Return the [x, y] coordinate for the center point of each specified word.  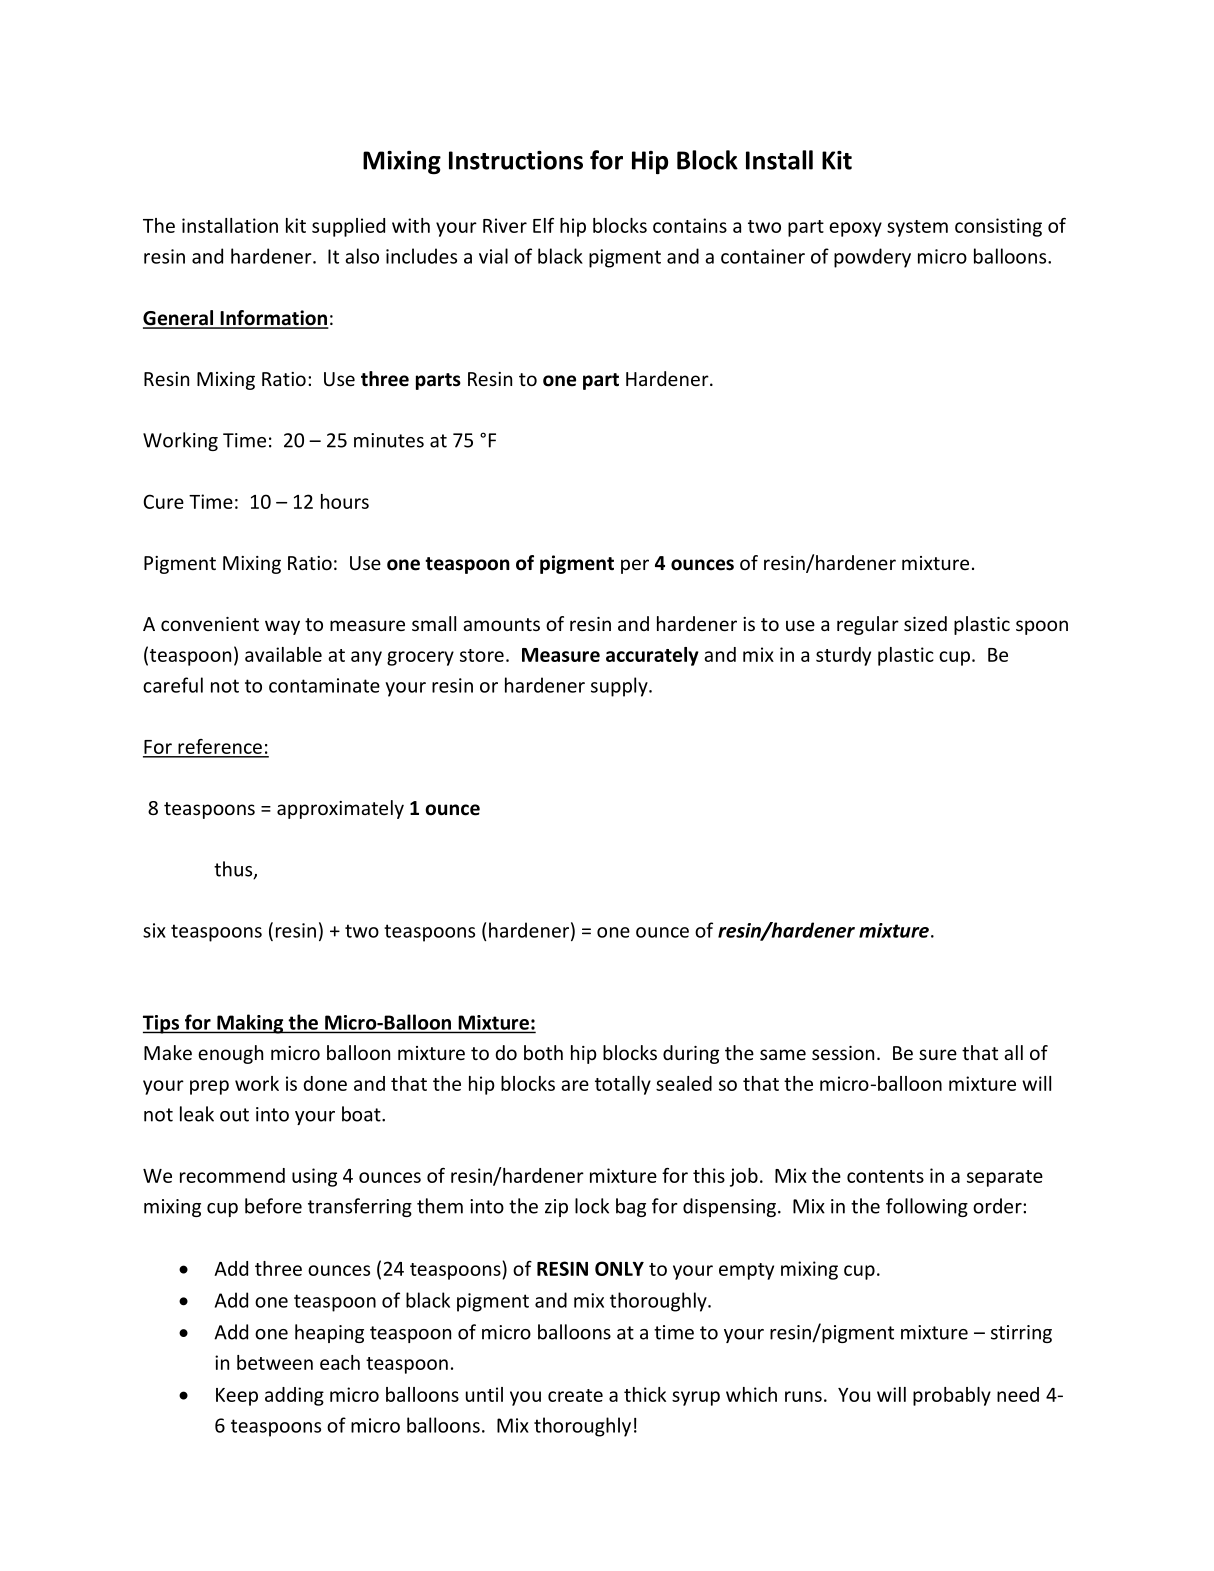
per [635, 566]
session [843, 1053]
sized [925, 623]
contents [885, 1176]
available [283, 654]
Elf [543, 225]
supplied [348, 227]
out [234, 1115]
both [543, 1052]
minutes [389, 440]
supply [620, 687]
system [917, 228]
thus [234, 870]
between [275, 1362]
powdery [872, 258]
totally [623, 1085]
